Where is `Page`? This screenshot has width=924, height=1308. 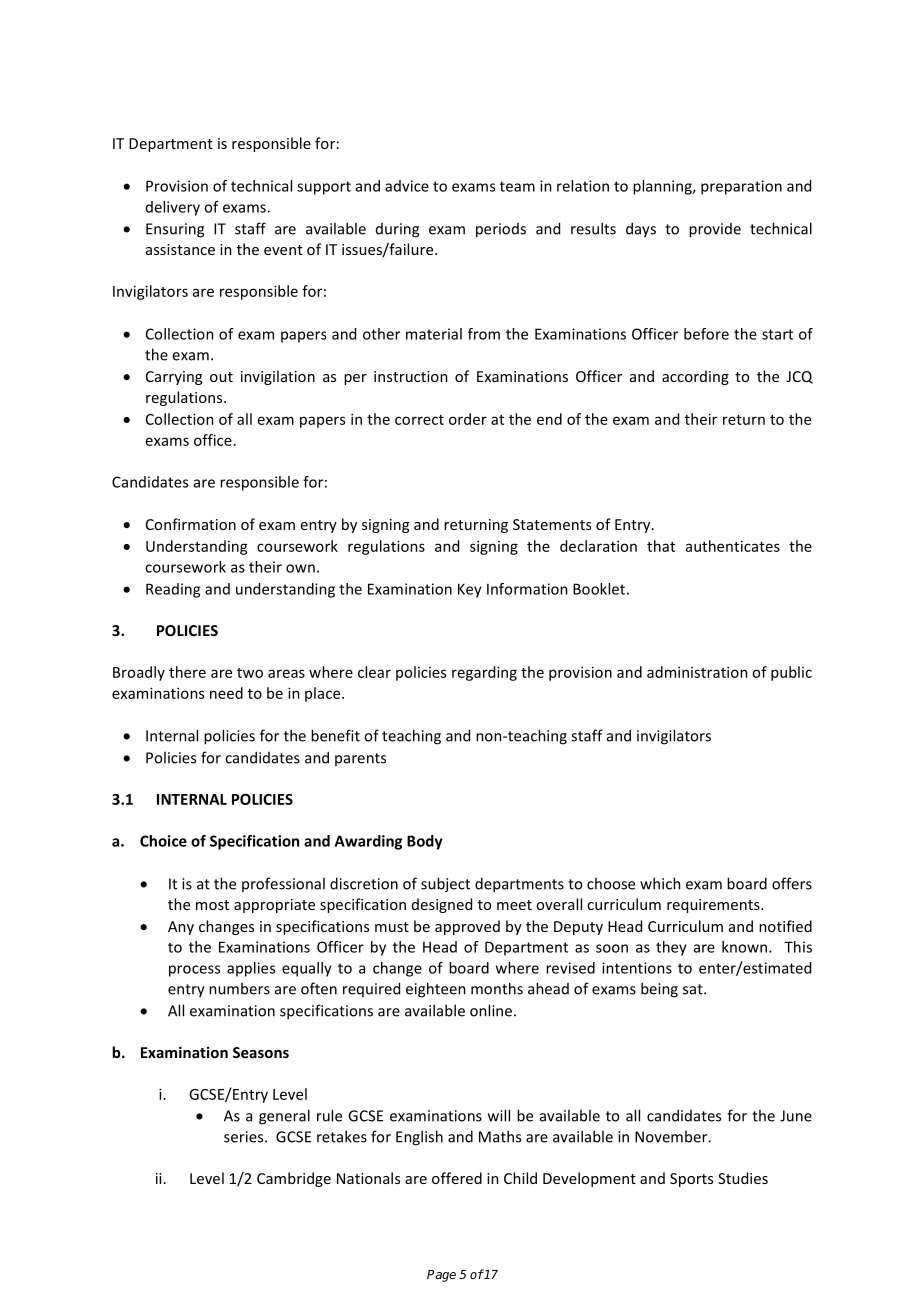
Page is located at coordinates (441, 1276).
